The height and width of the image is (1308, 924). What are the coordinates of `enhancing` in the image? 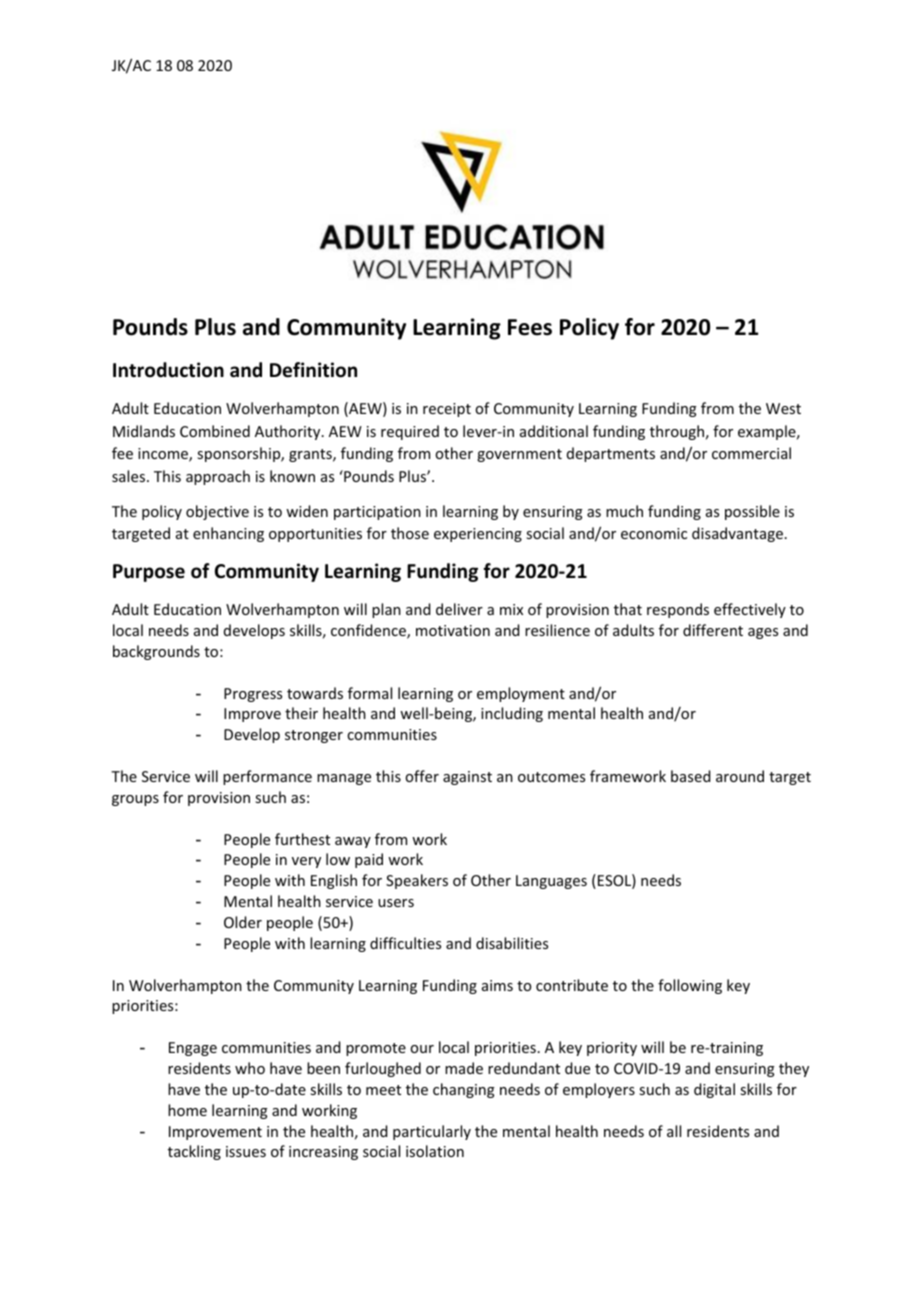 It's located at (228, 534).
